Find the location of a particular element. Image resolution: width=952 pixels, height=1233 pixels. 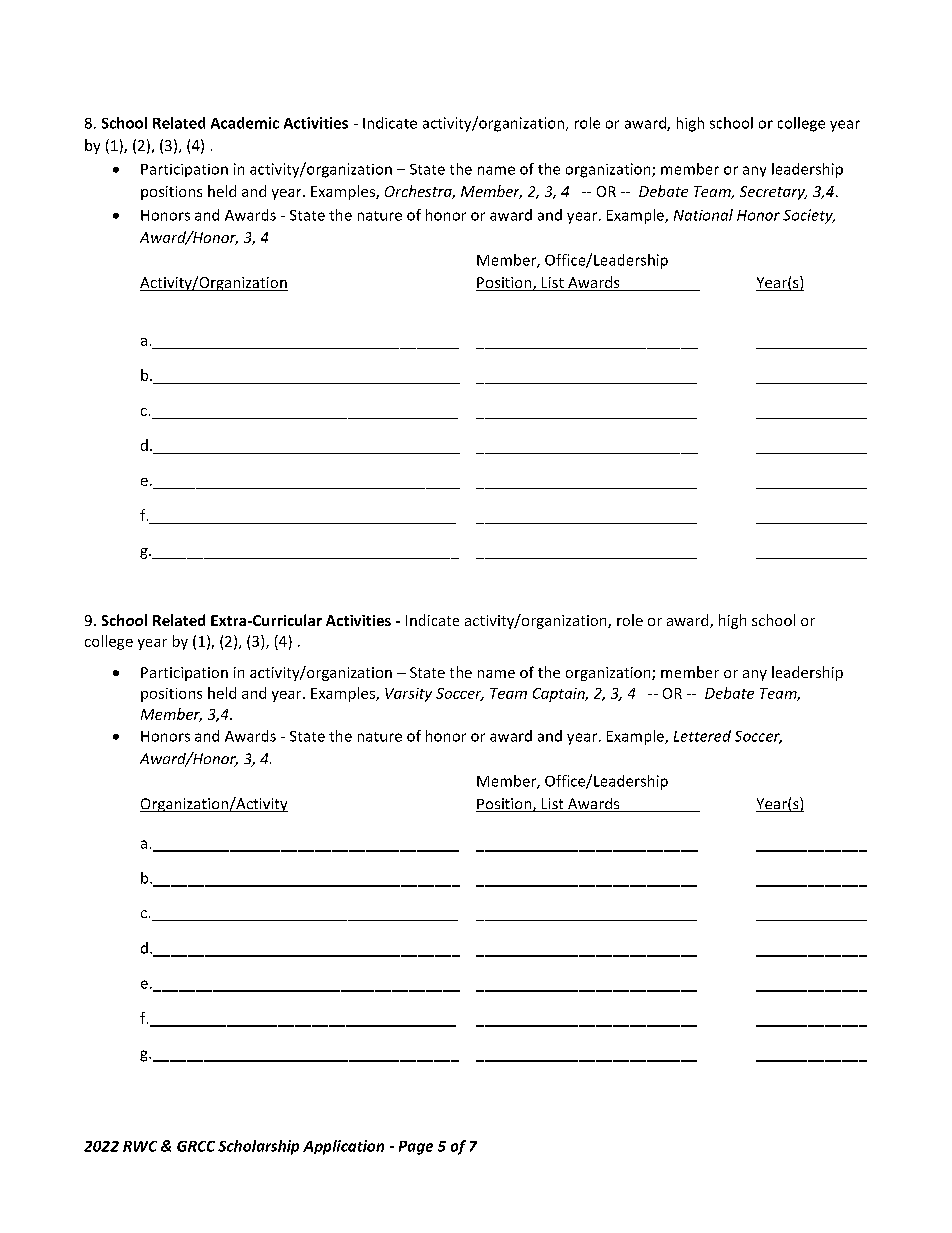

Lettered is located at coordinates (702, 736).
